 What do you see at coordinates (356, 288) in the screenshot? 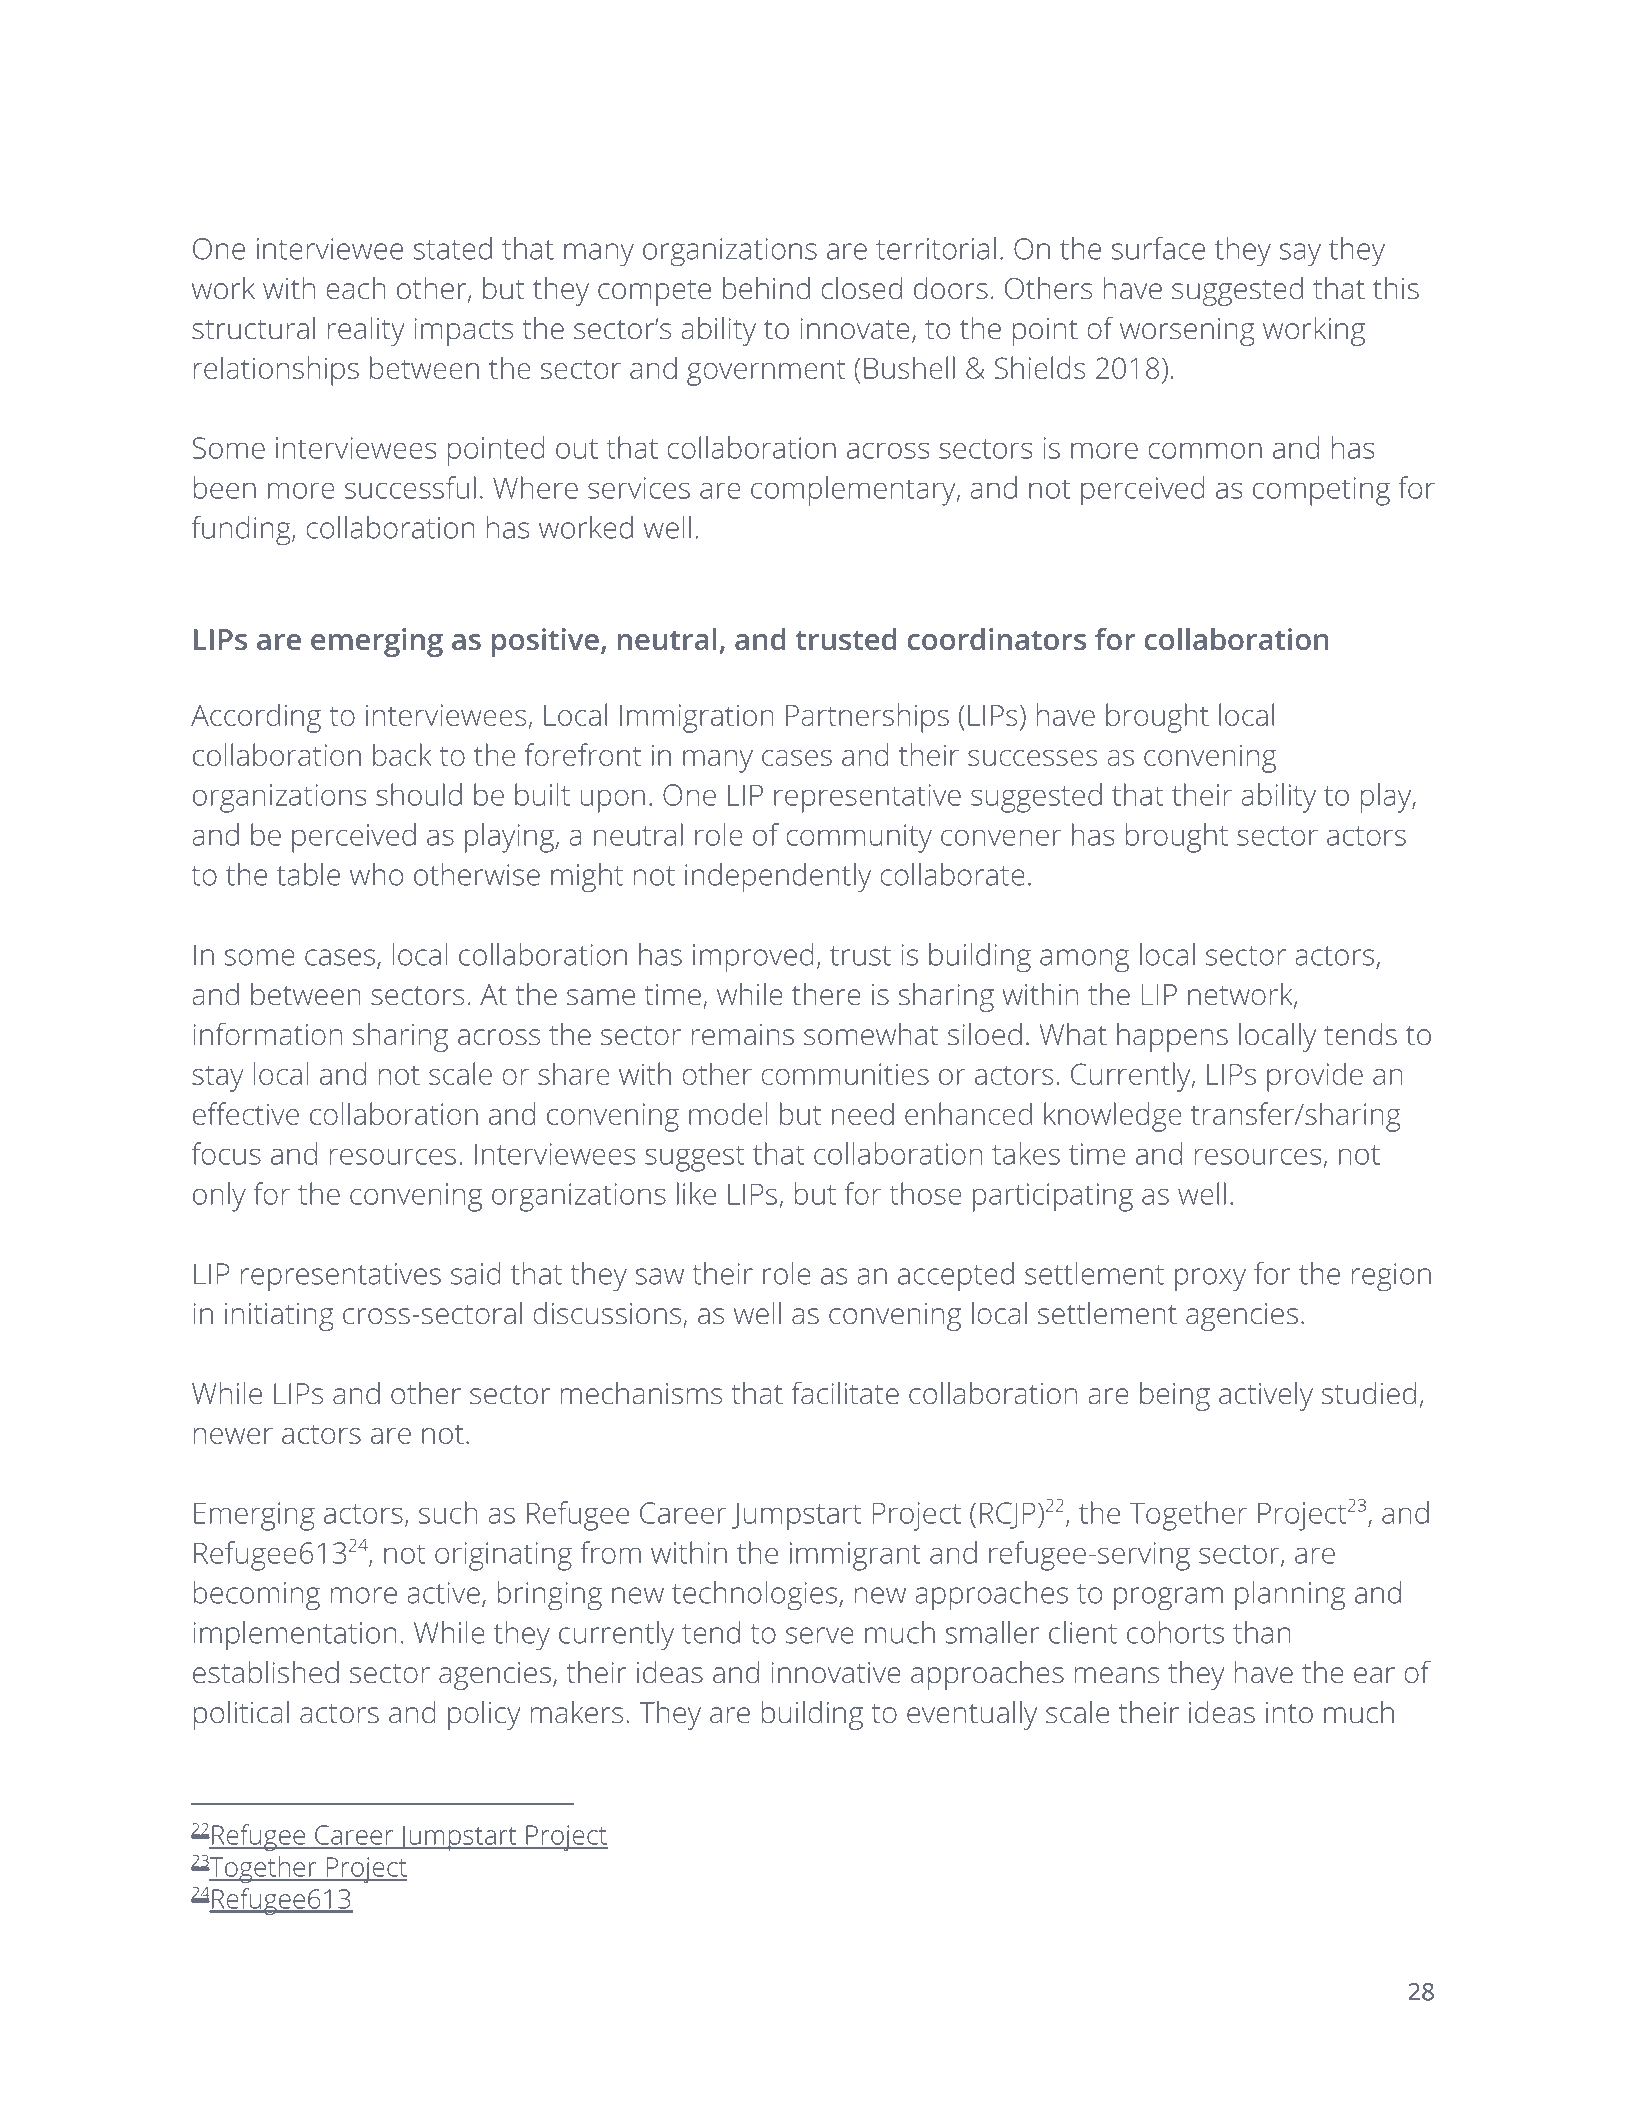
I see `each` at bounding box center [356, 288].
